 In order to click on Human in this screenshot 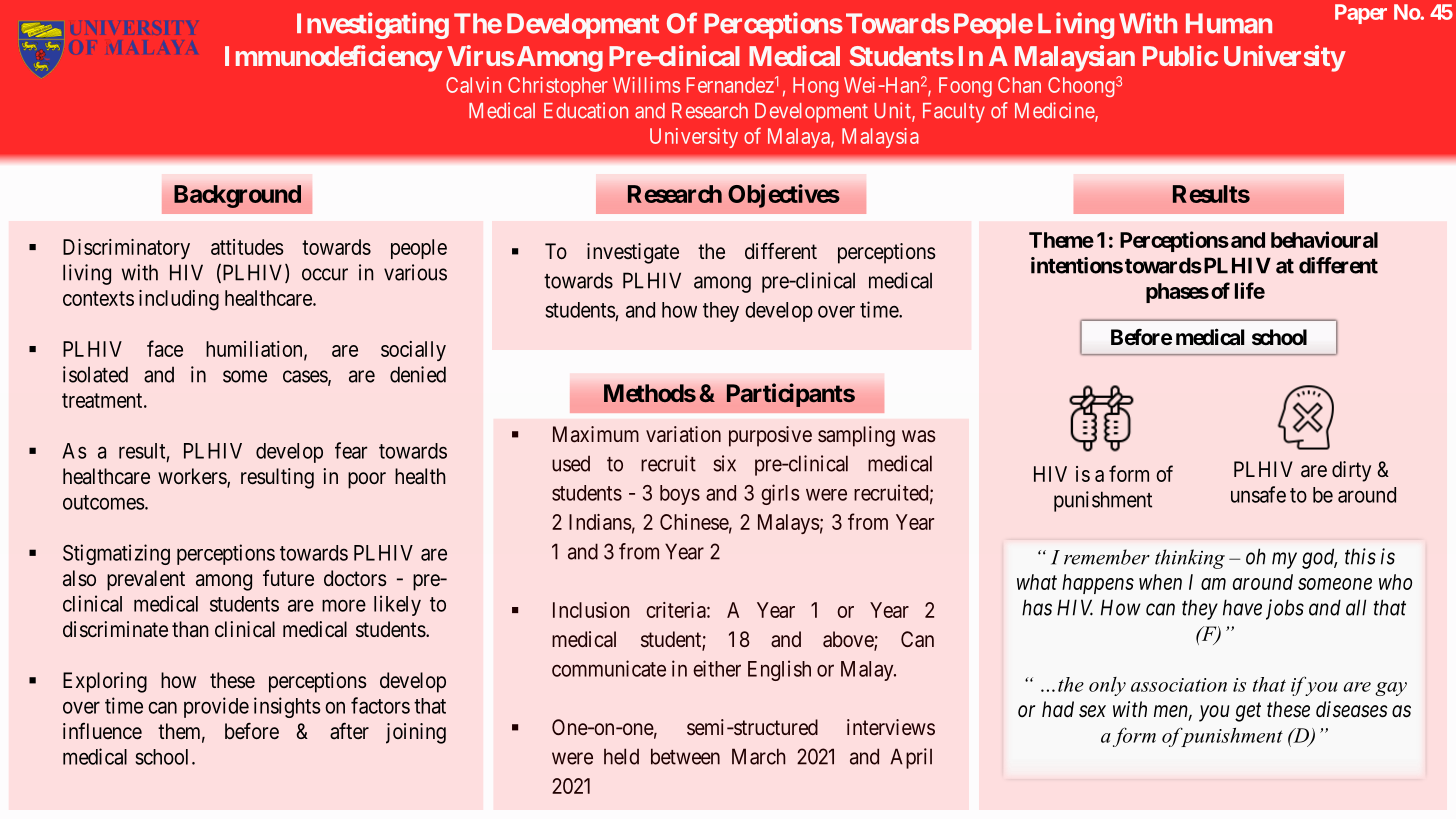, I will do `click(1229, 23)`.
